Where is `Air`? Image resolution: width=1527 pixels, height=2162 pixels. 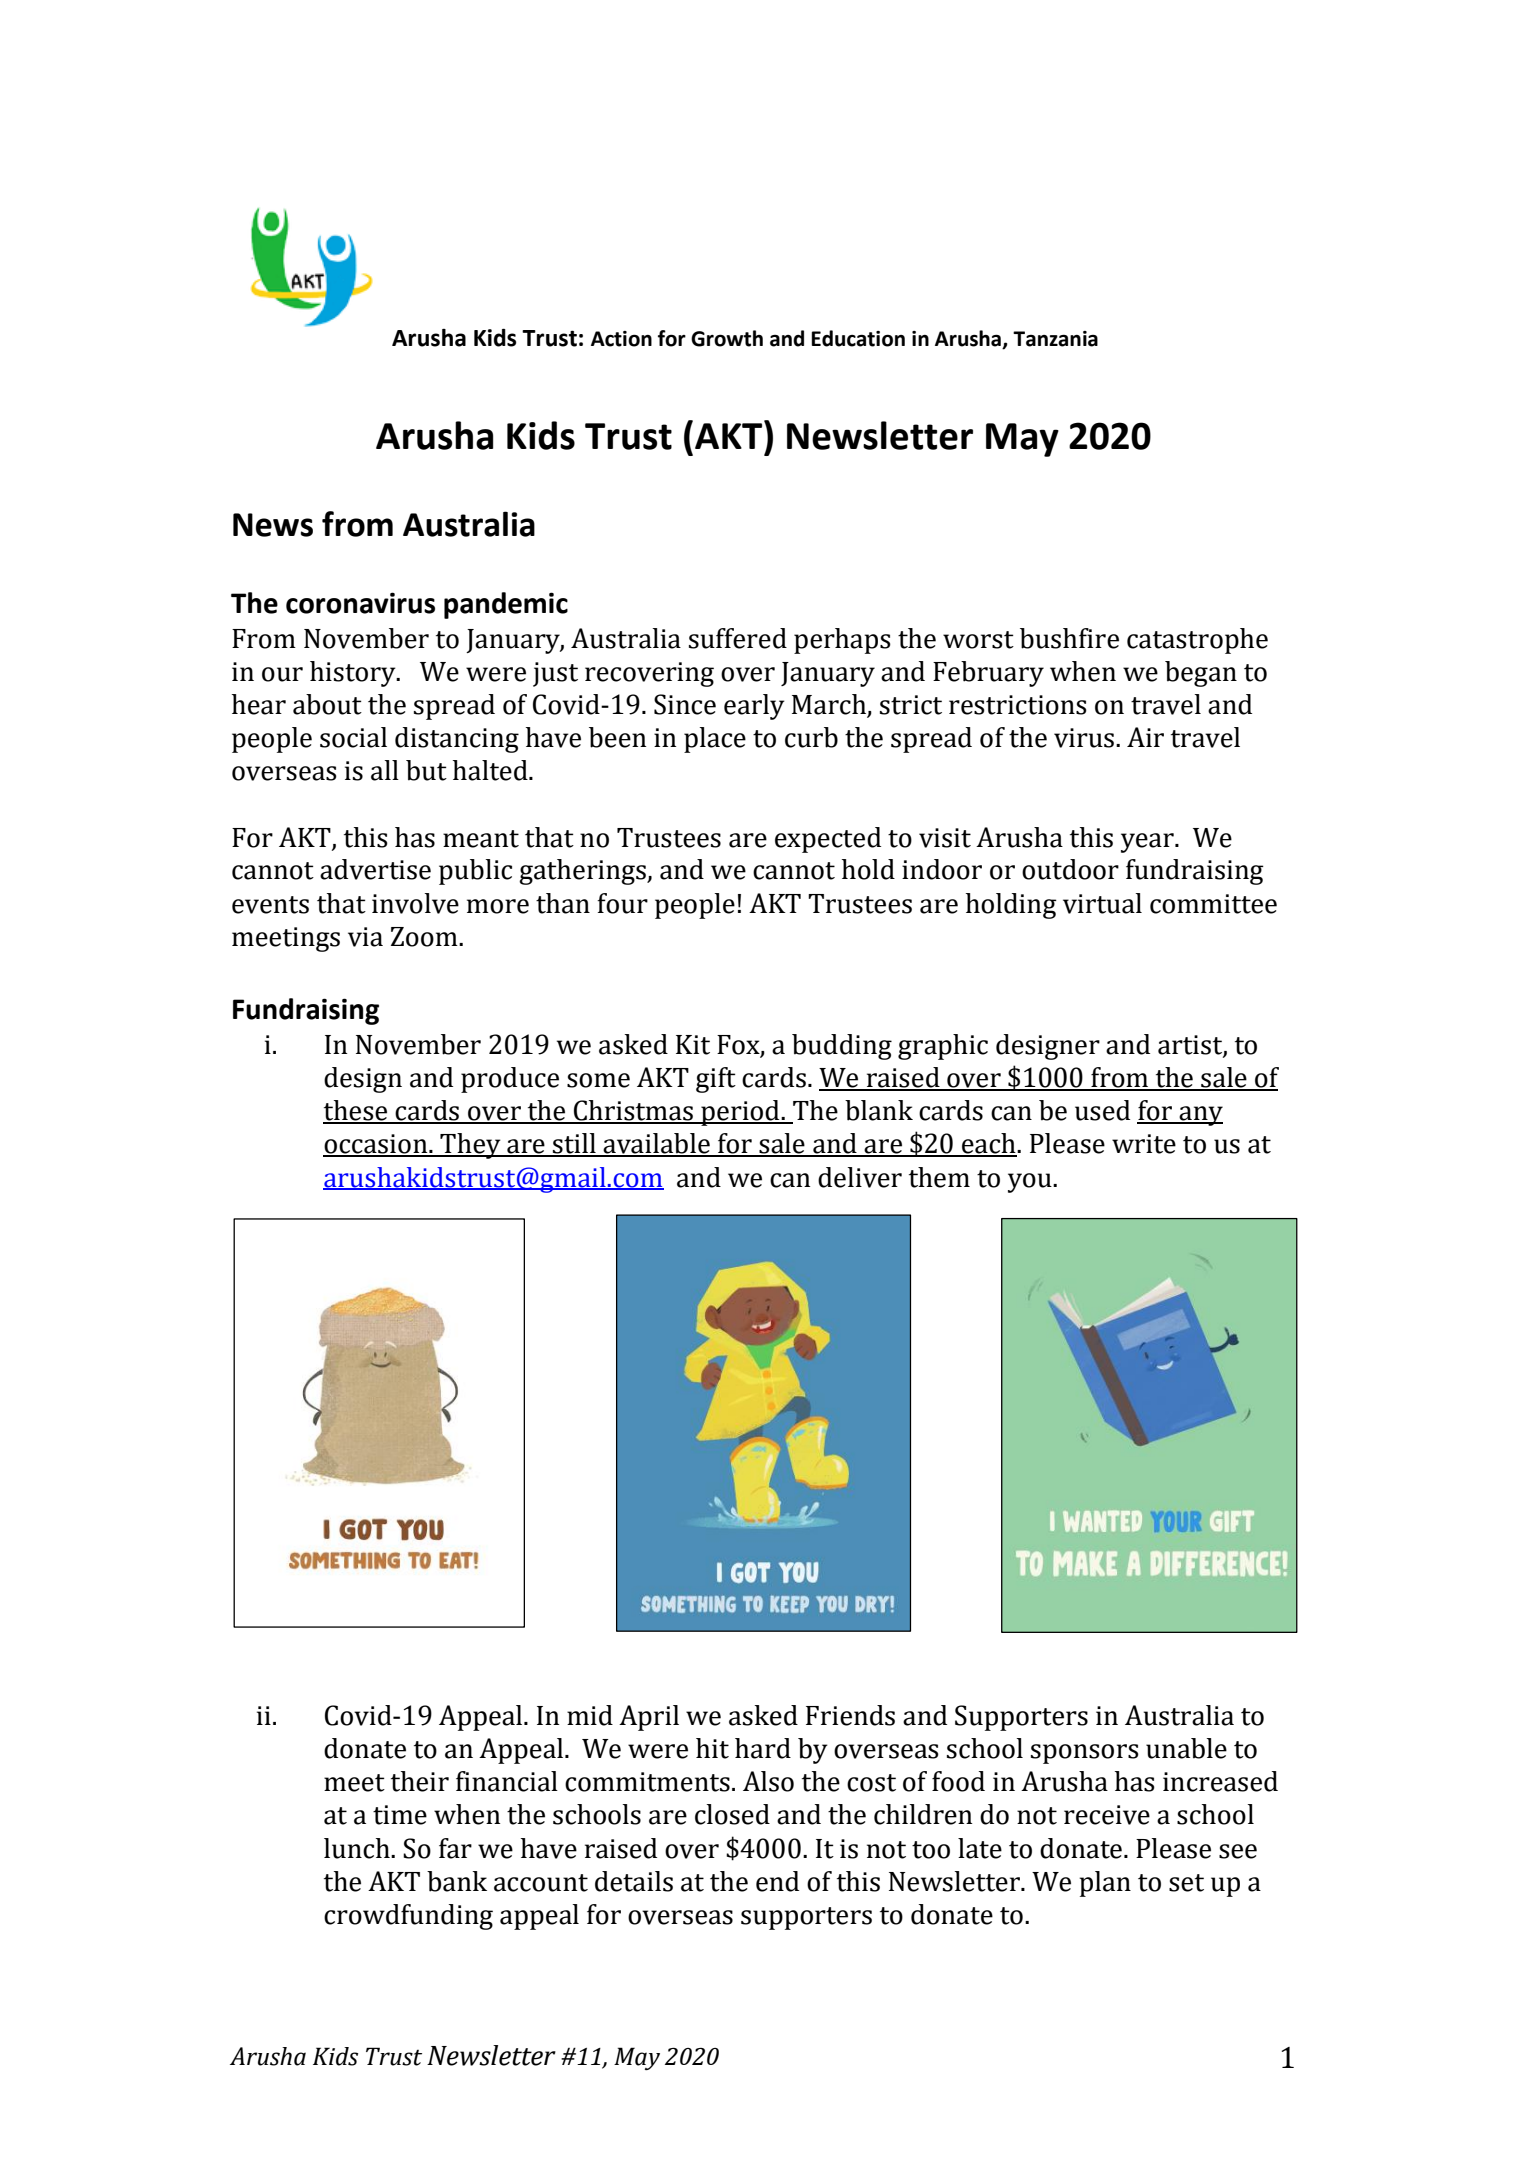 Air is located at coordinates (1145, 737).
